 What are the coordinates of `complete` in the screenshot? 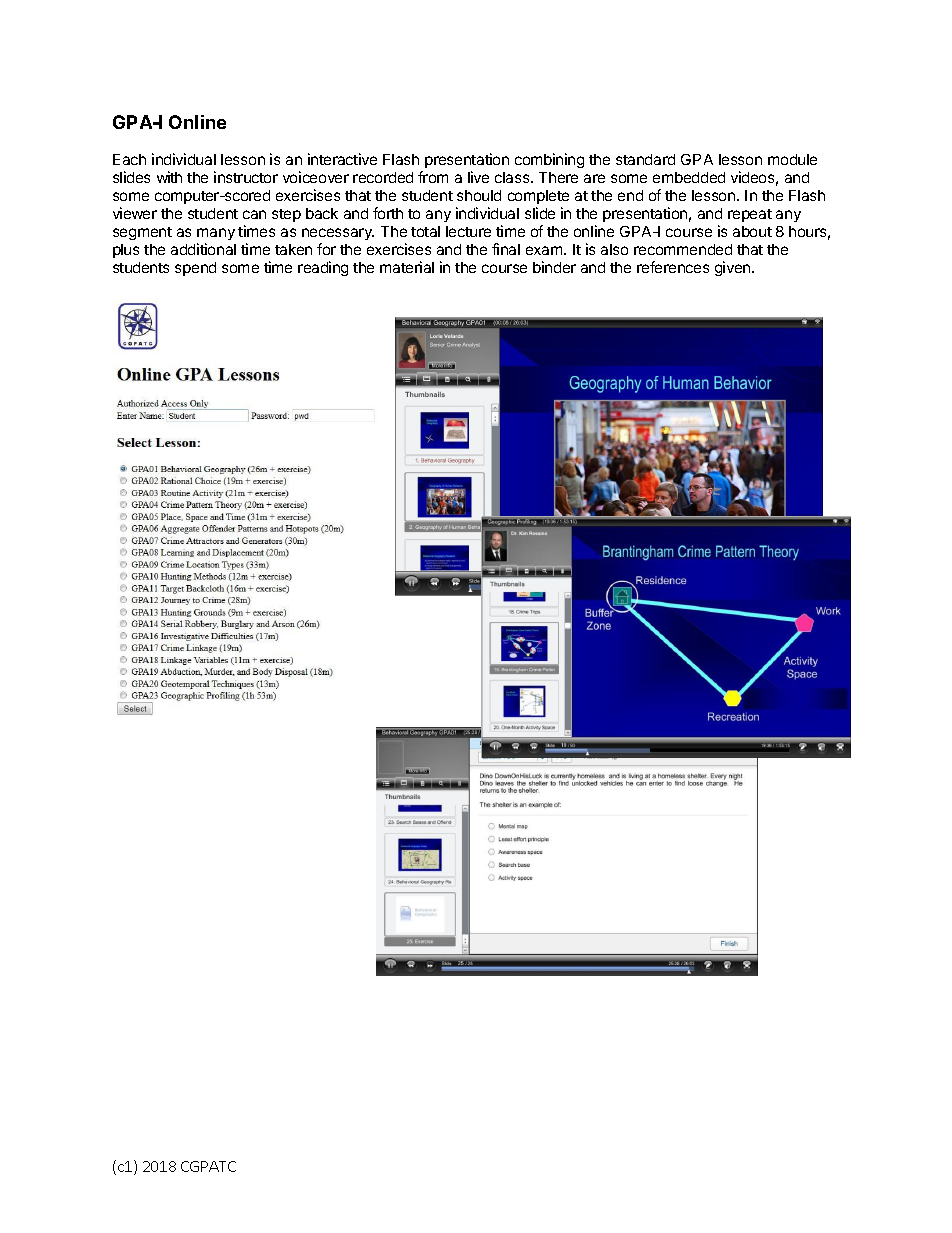 It's located at (538, 197).
